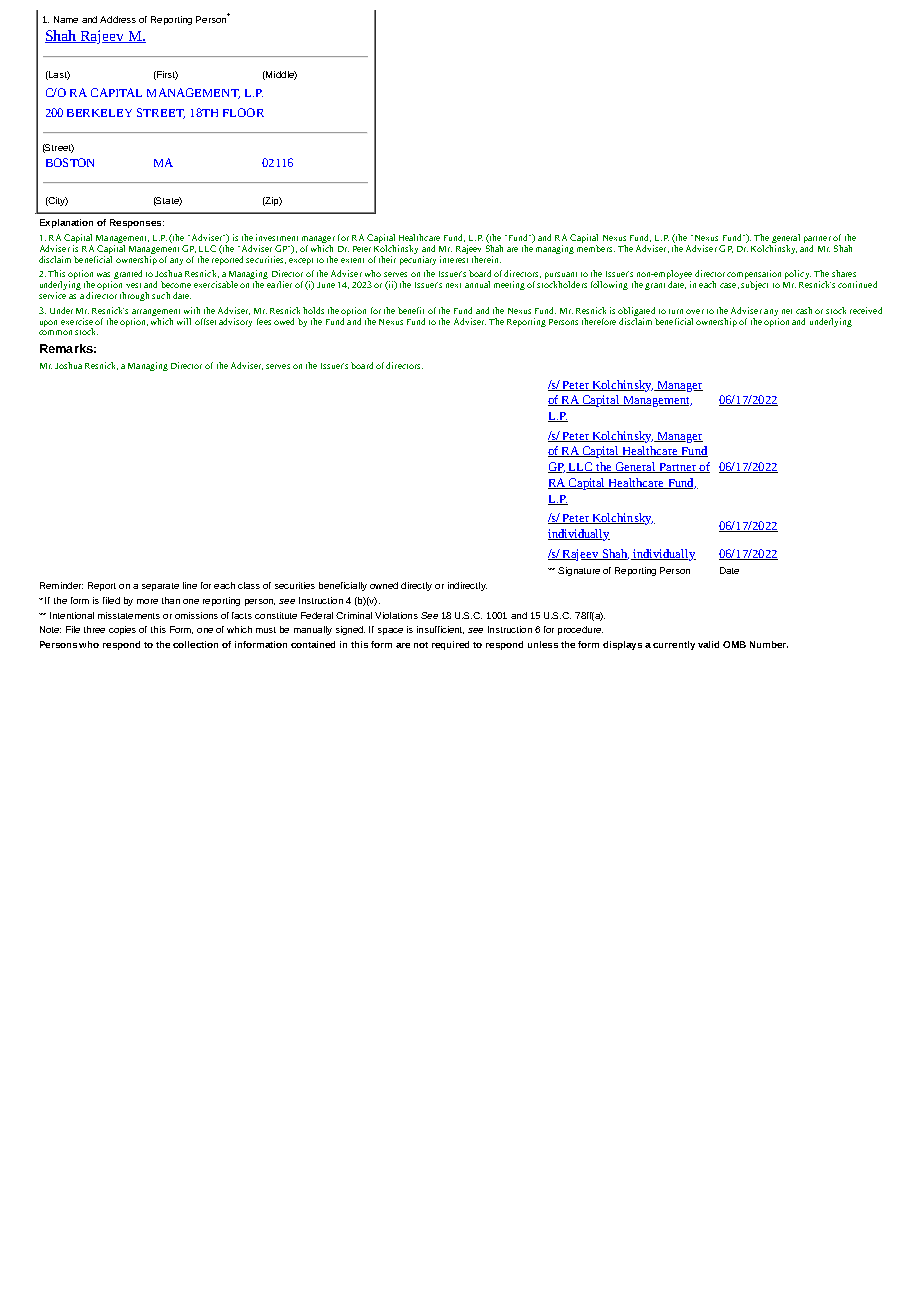 This screenshot has height=1308, width=924. Describe the element at coordinates (754, 276) in the screenshot. I see `compensation` at that location.
